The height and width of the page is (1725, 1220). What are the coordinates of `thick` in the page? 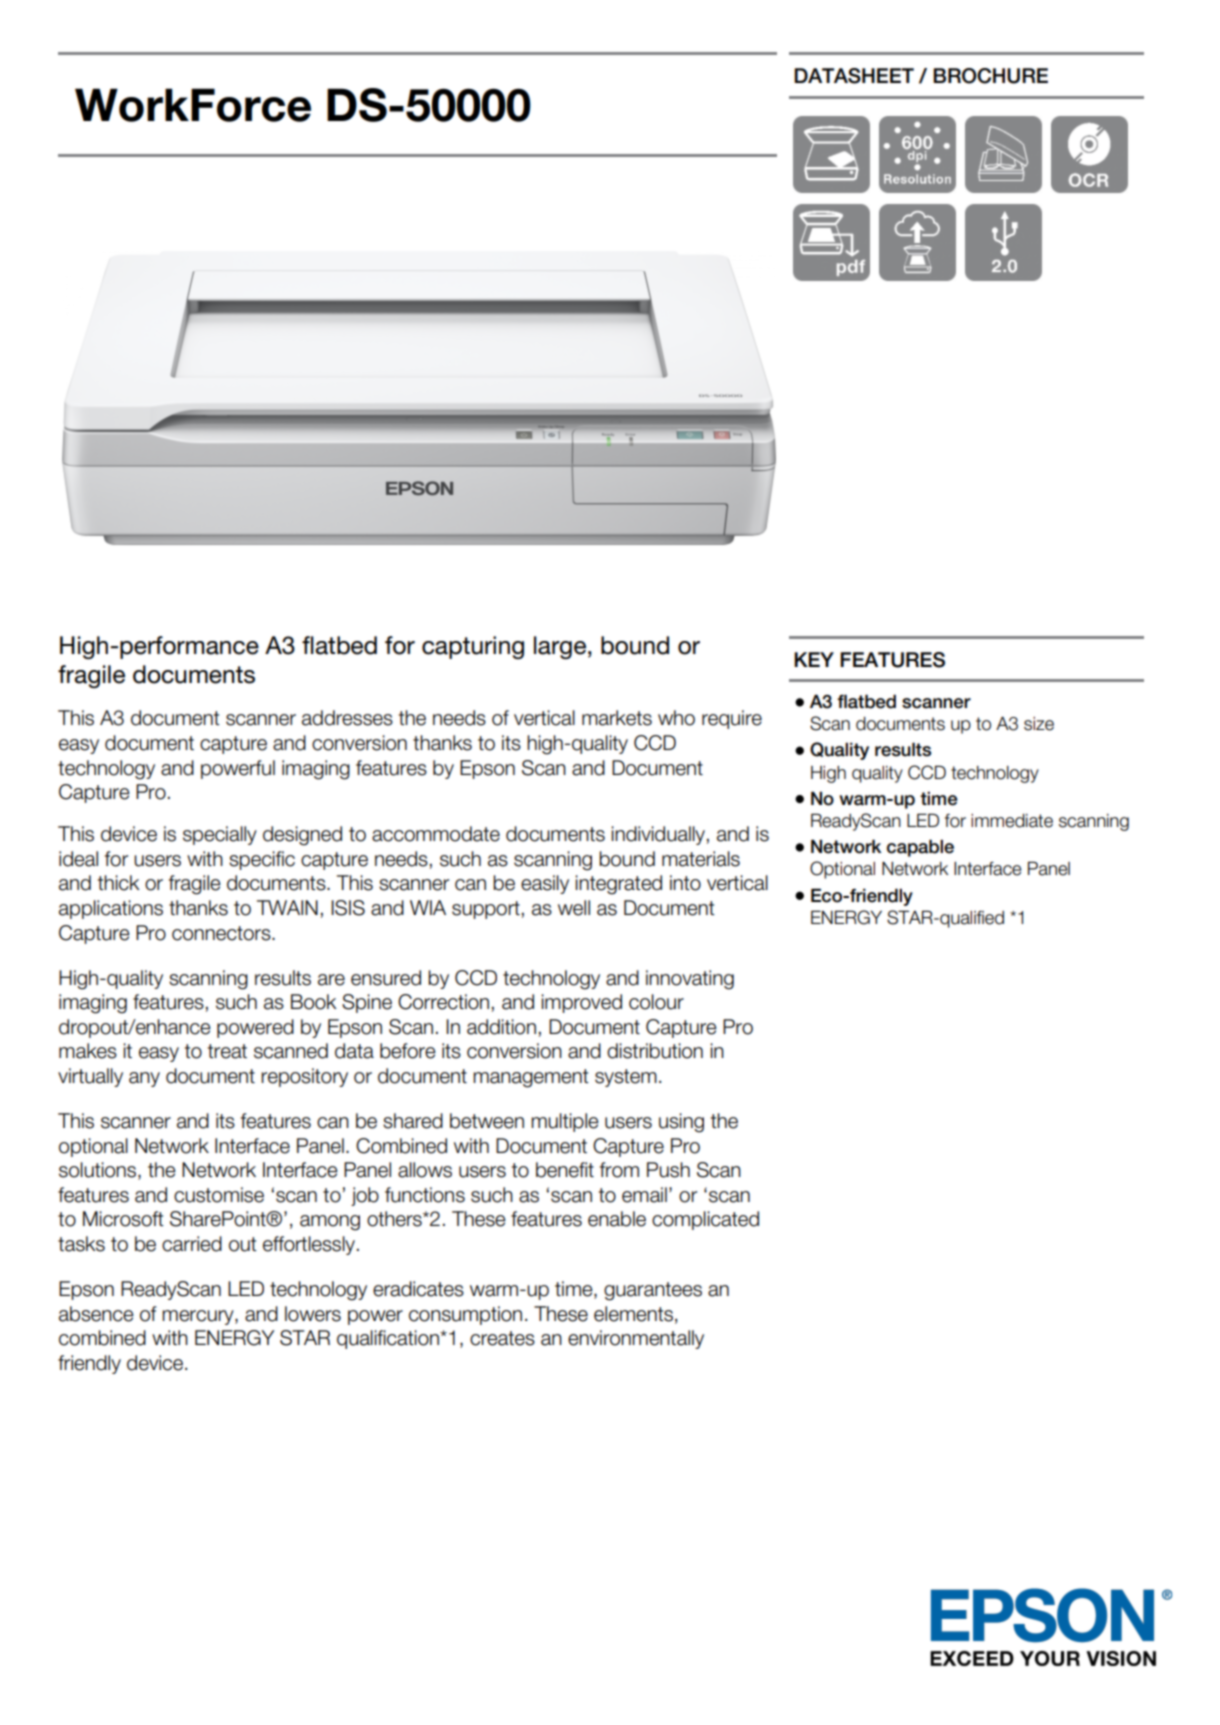 It's located at (119, 883).
